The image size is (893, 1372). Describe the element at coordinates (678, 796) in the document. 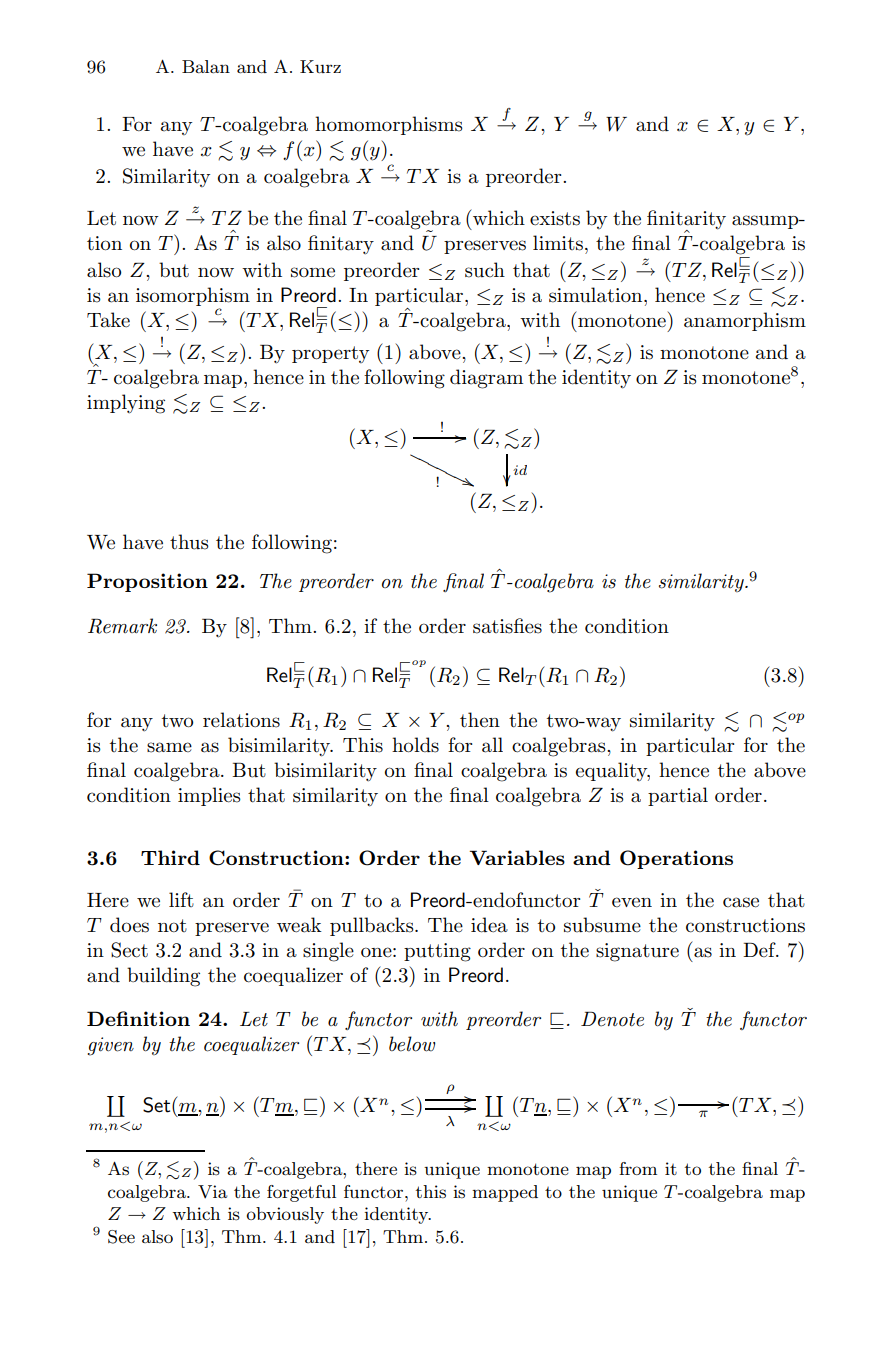

I see `partial` at that location.
